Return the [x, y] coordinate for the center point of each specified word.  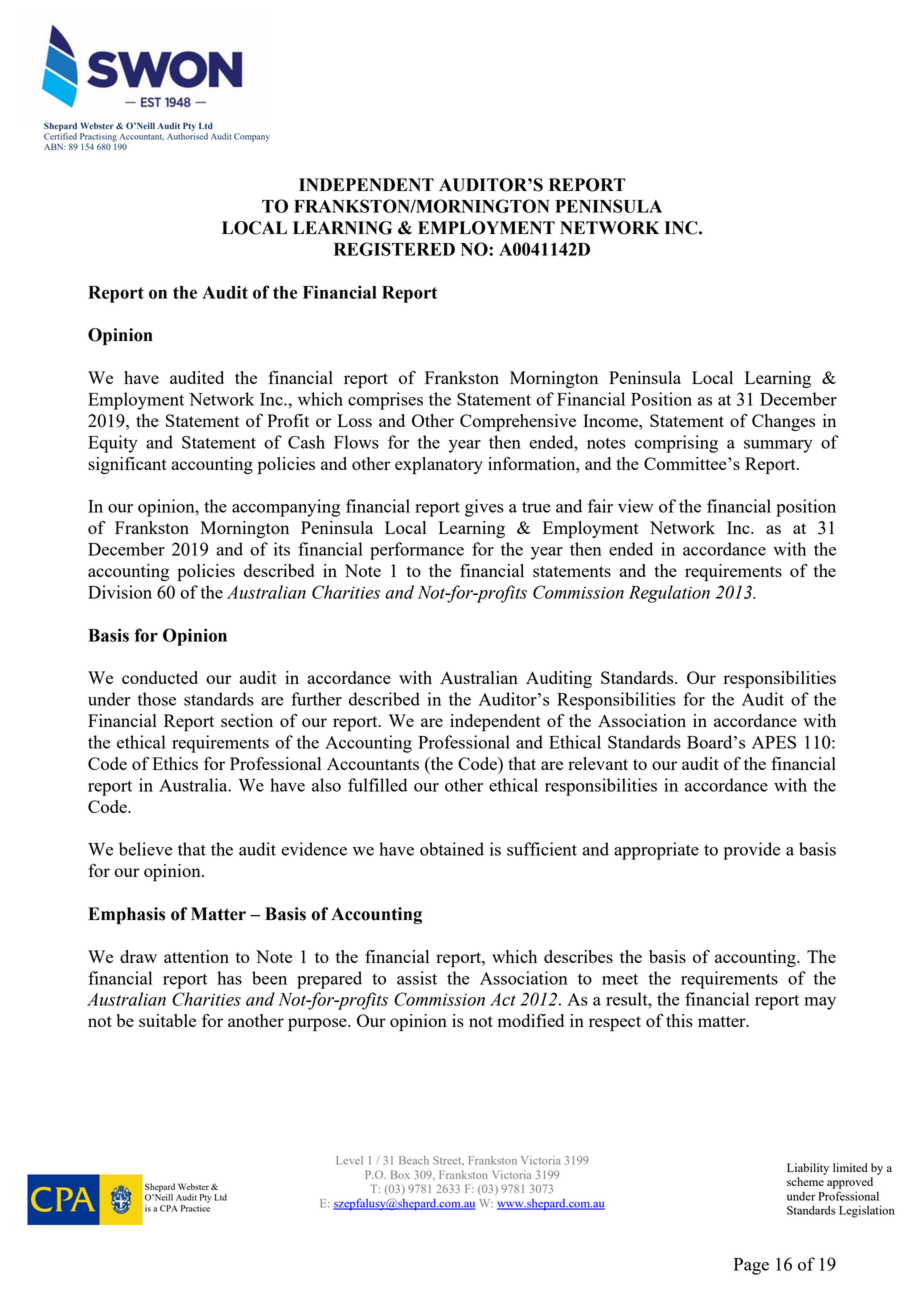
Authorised [187, 135]
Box [400, 1174]
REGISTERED [394, 249]
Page [751, 1266]
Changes [783, 422]
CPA [169, 1208]
